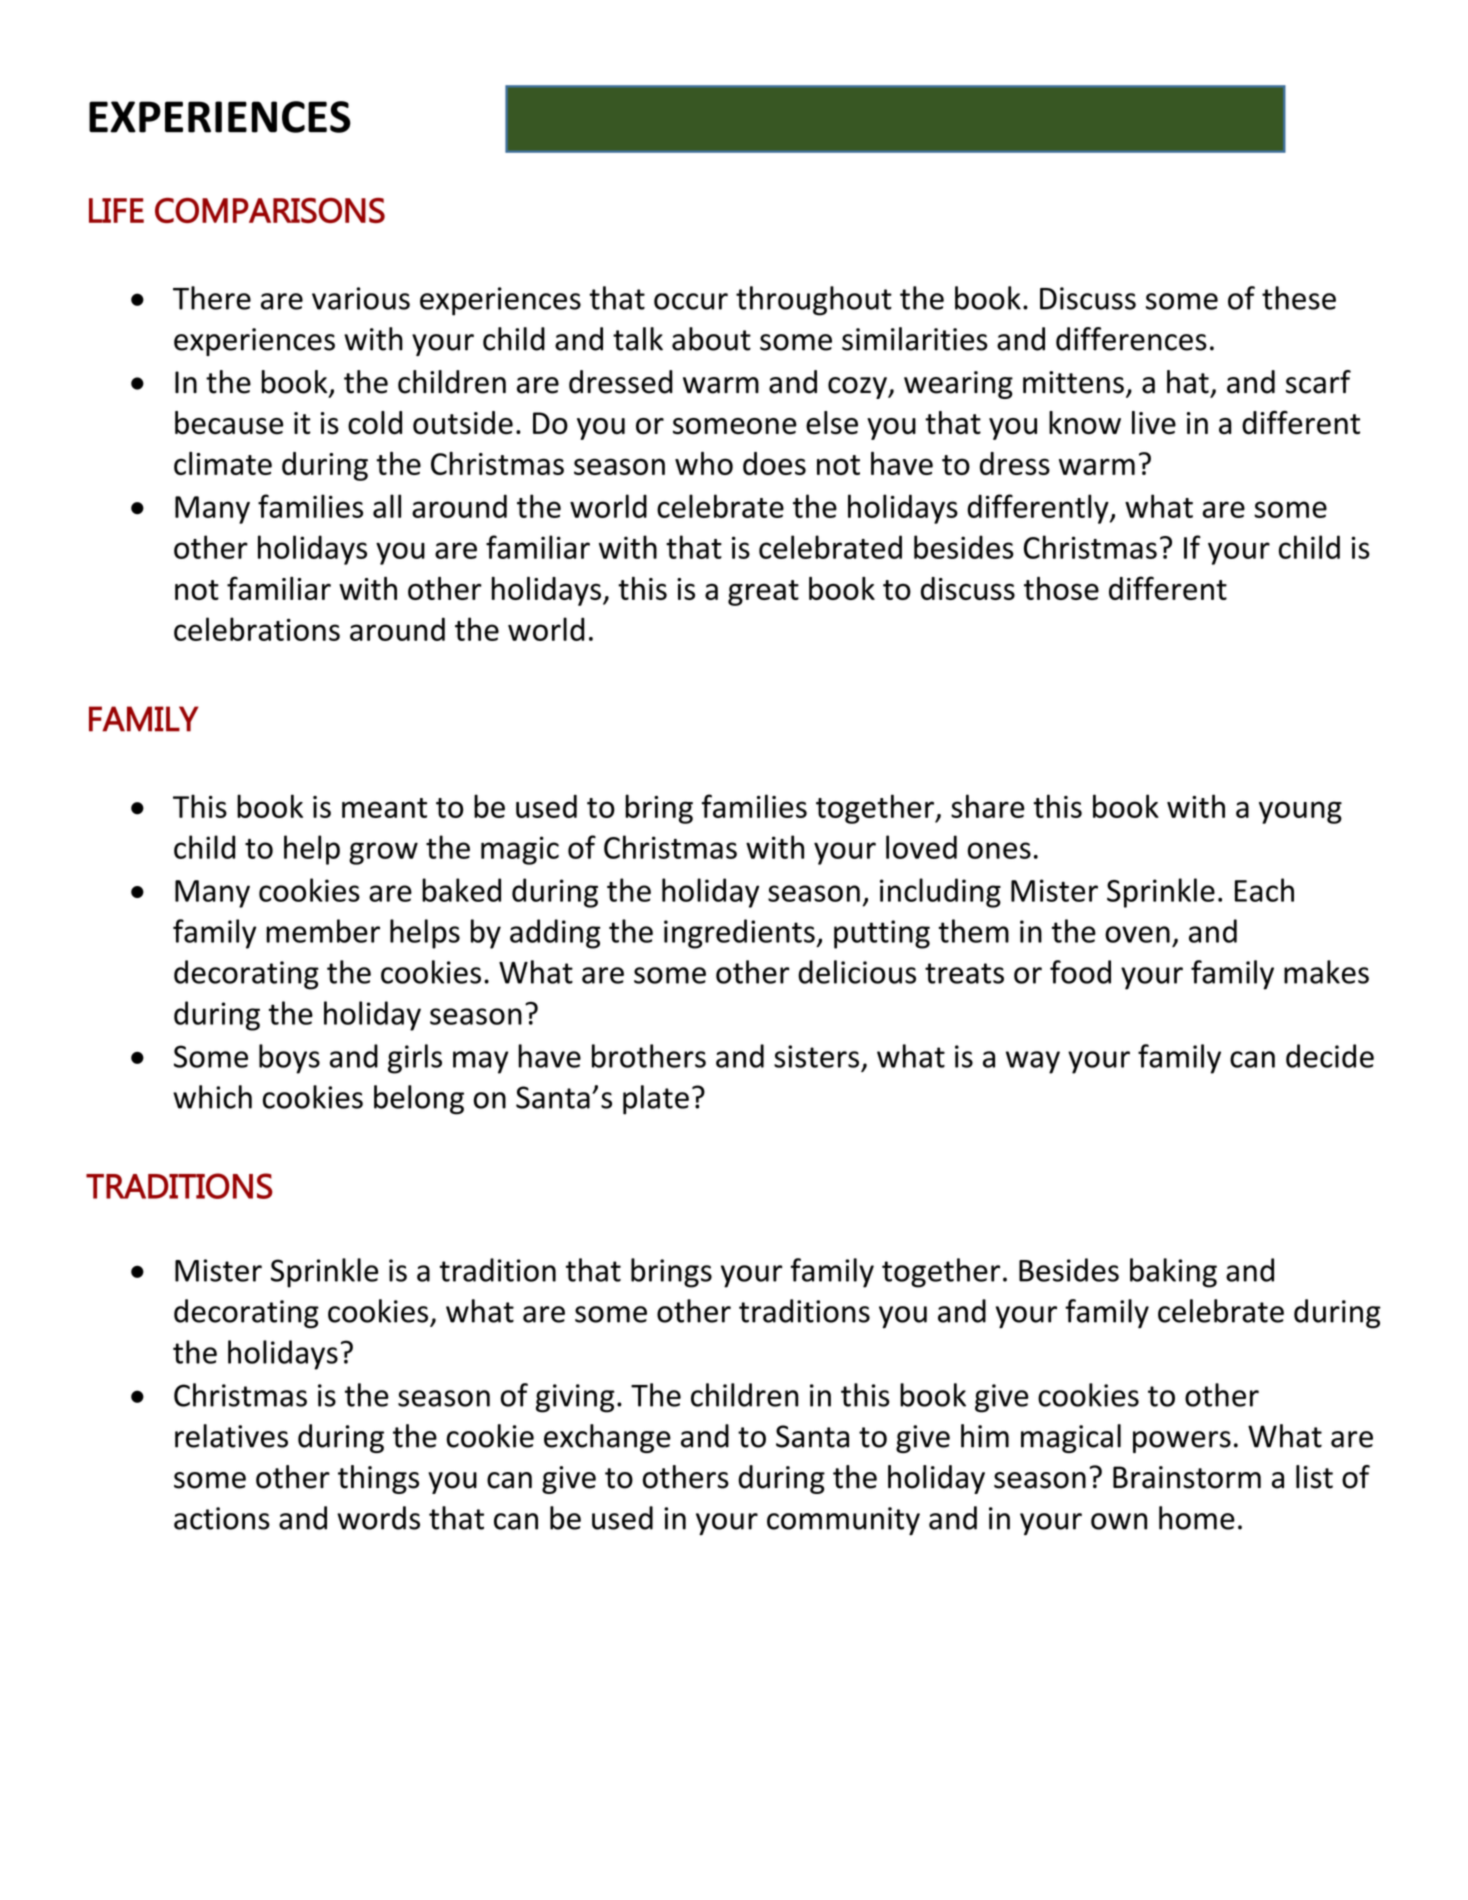  What do you see at coordinates (1299, 298) in the document?
I see `these` at bounding box center [1299, 298].
